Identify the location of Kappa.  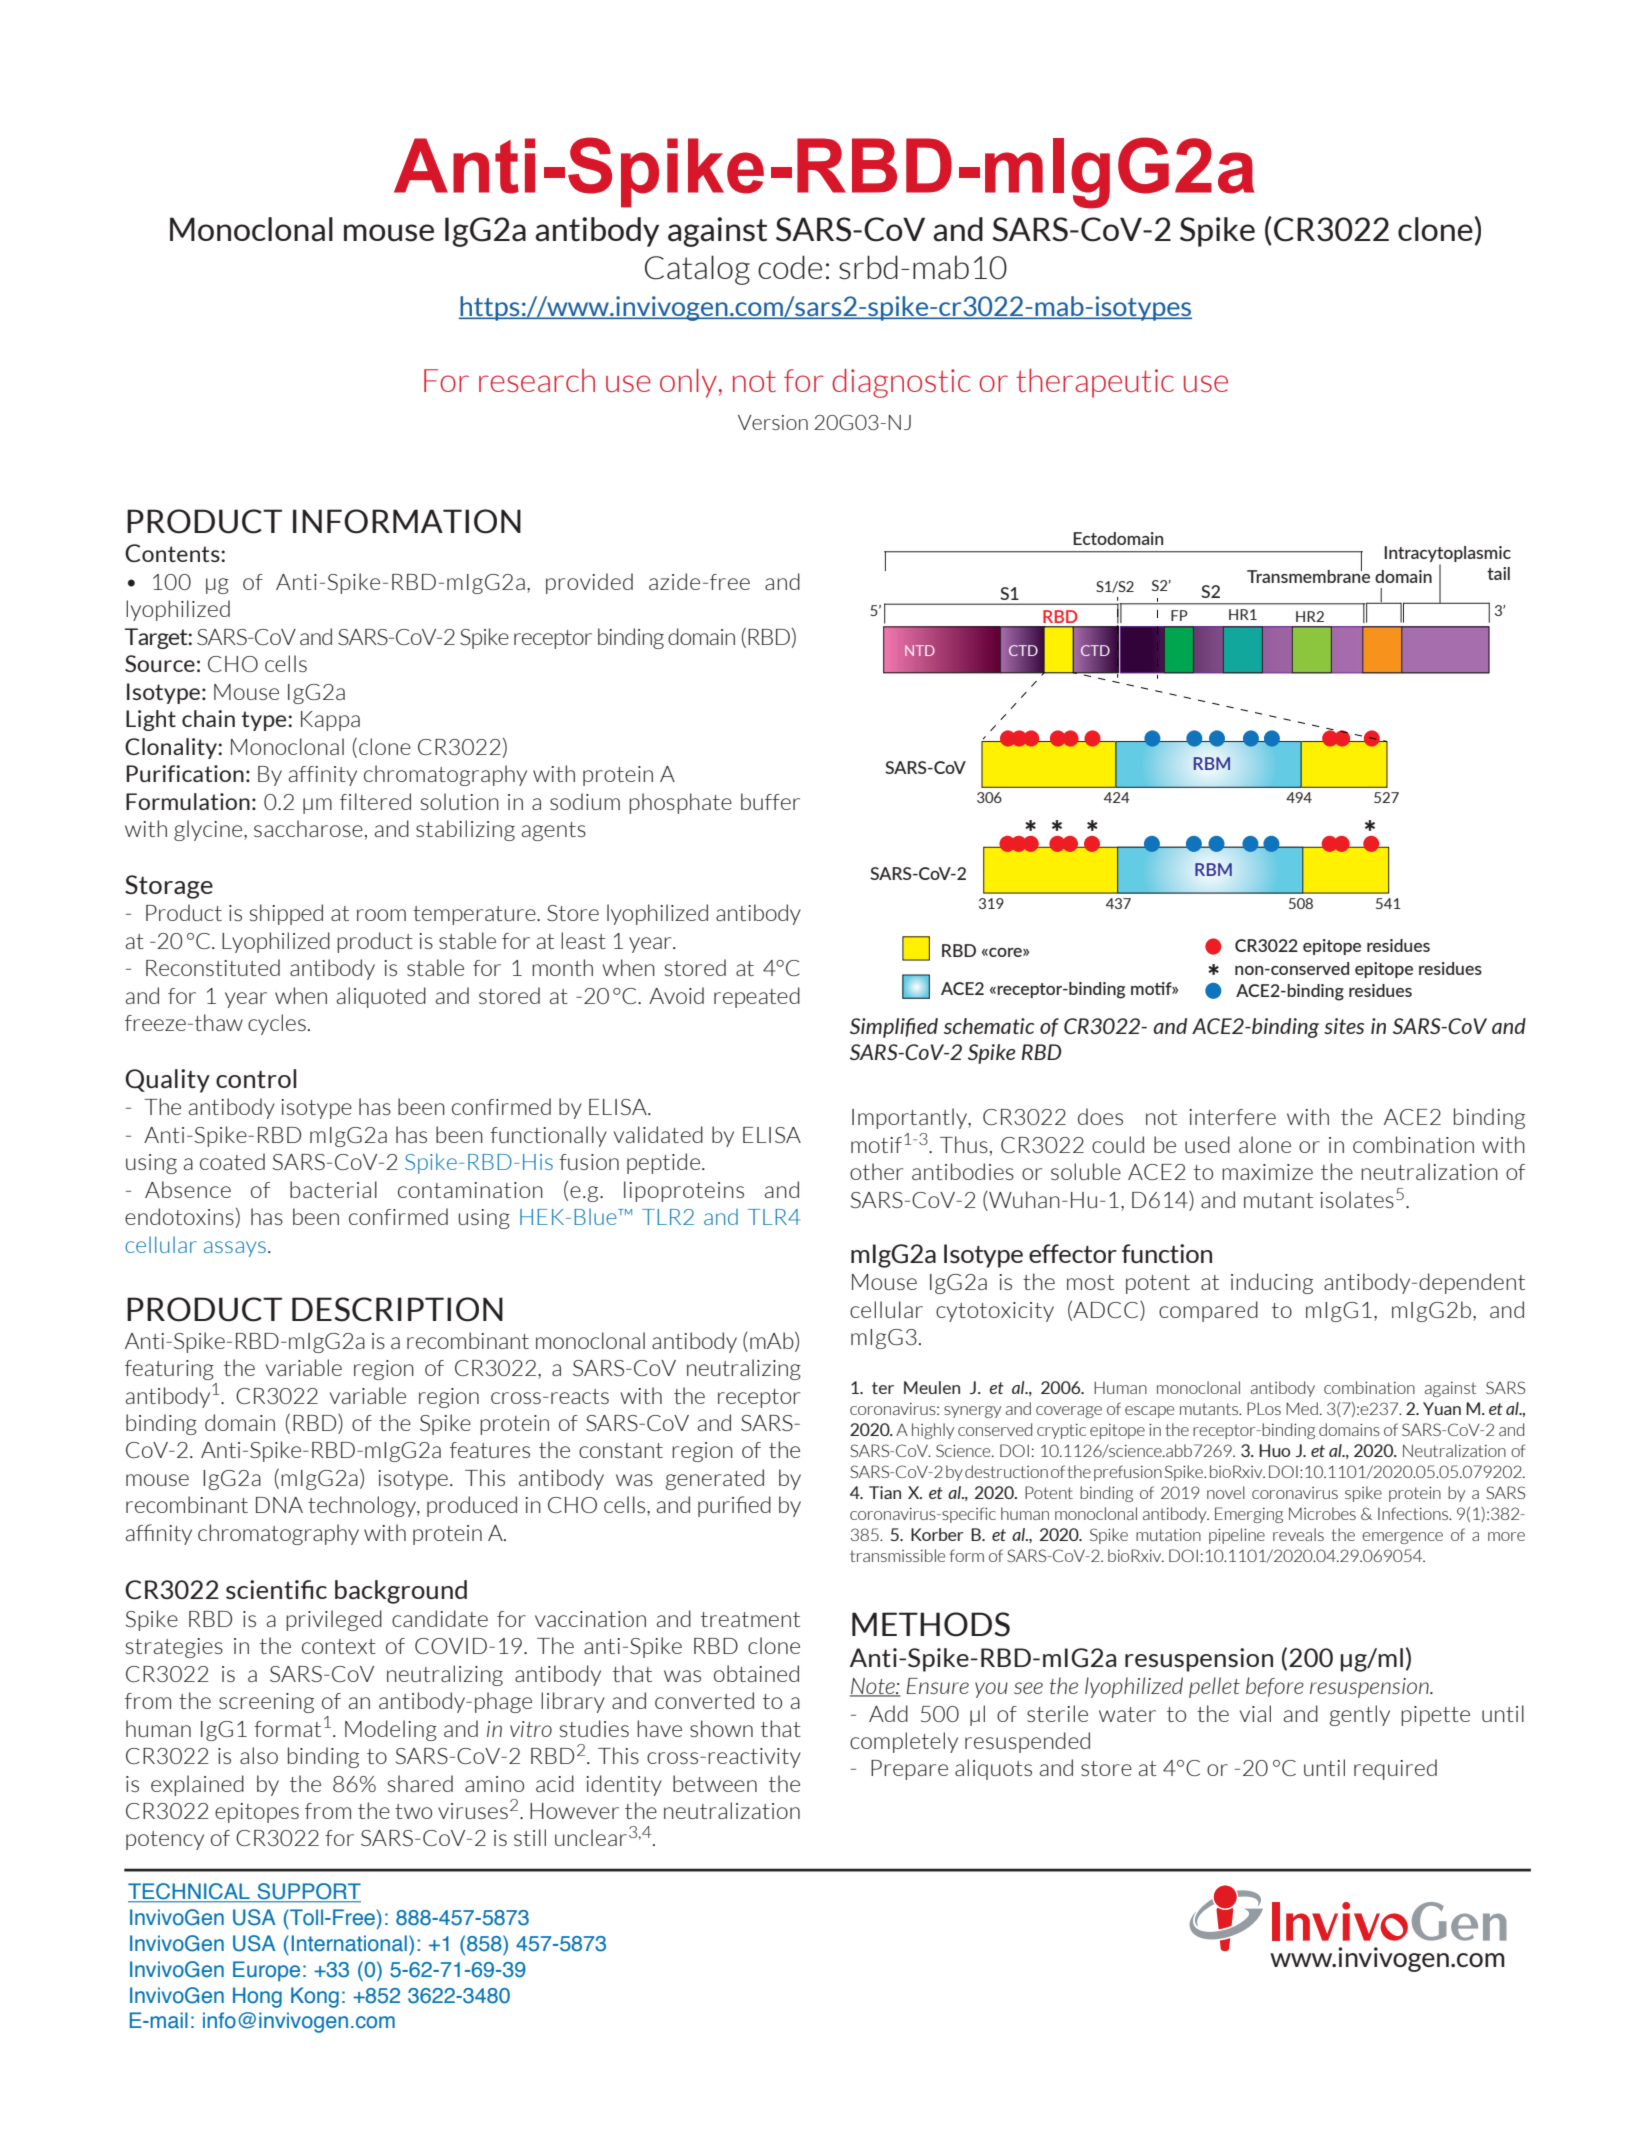
(330, 721).
